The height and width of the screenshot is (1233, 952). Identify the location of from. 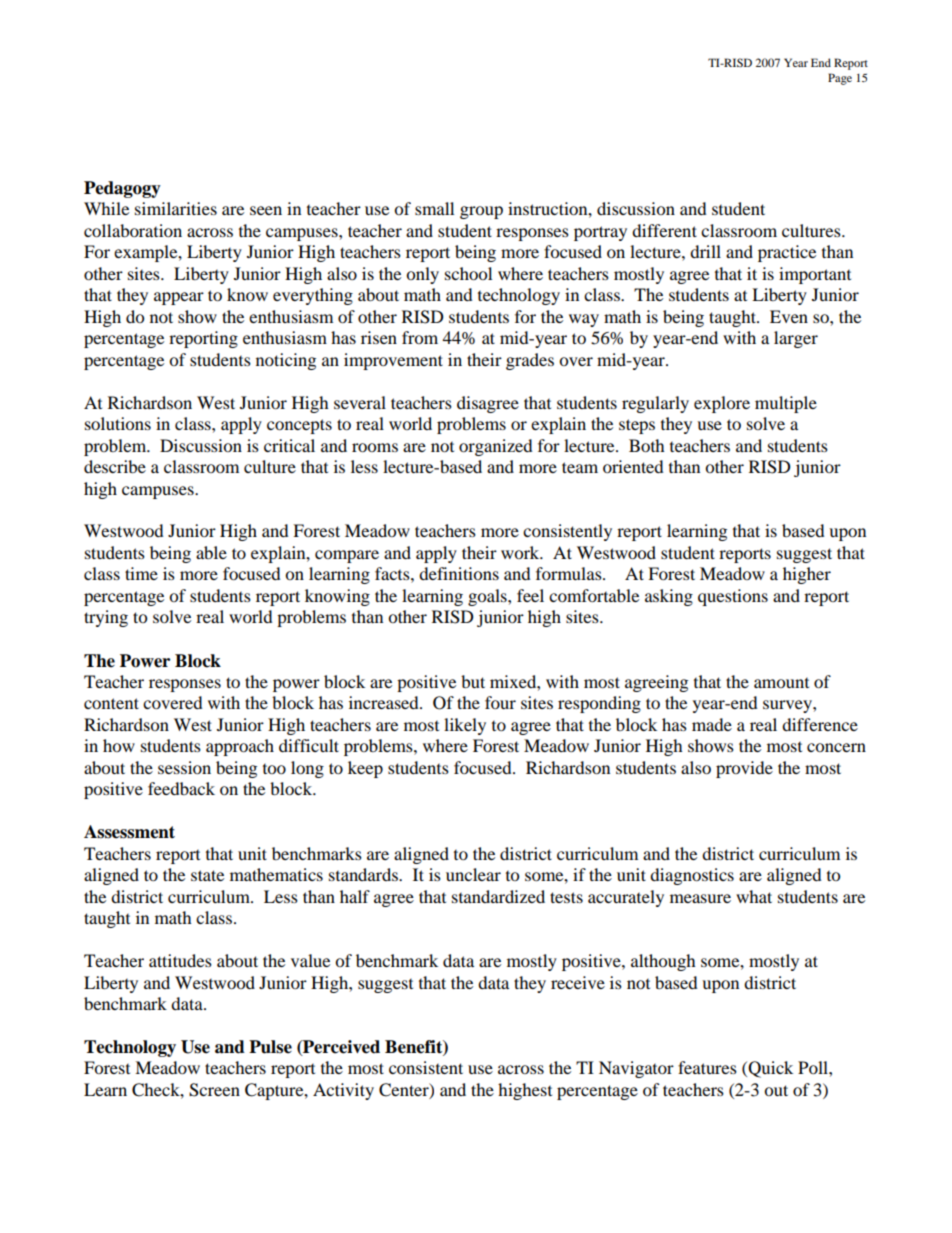
(420, 337).
